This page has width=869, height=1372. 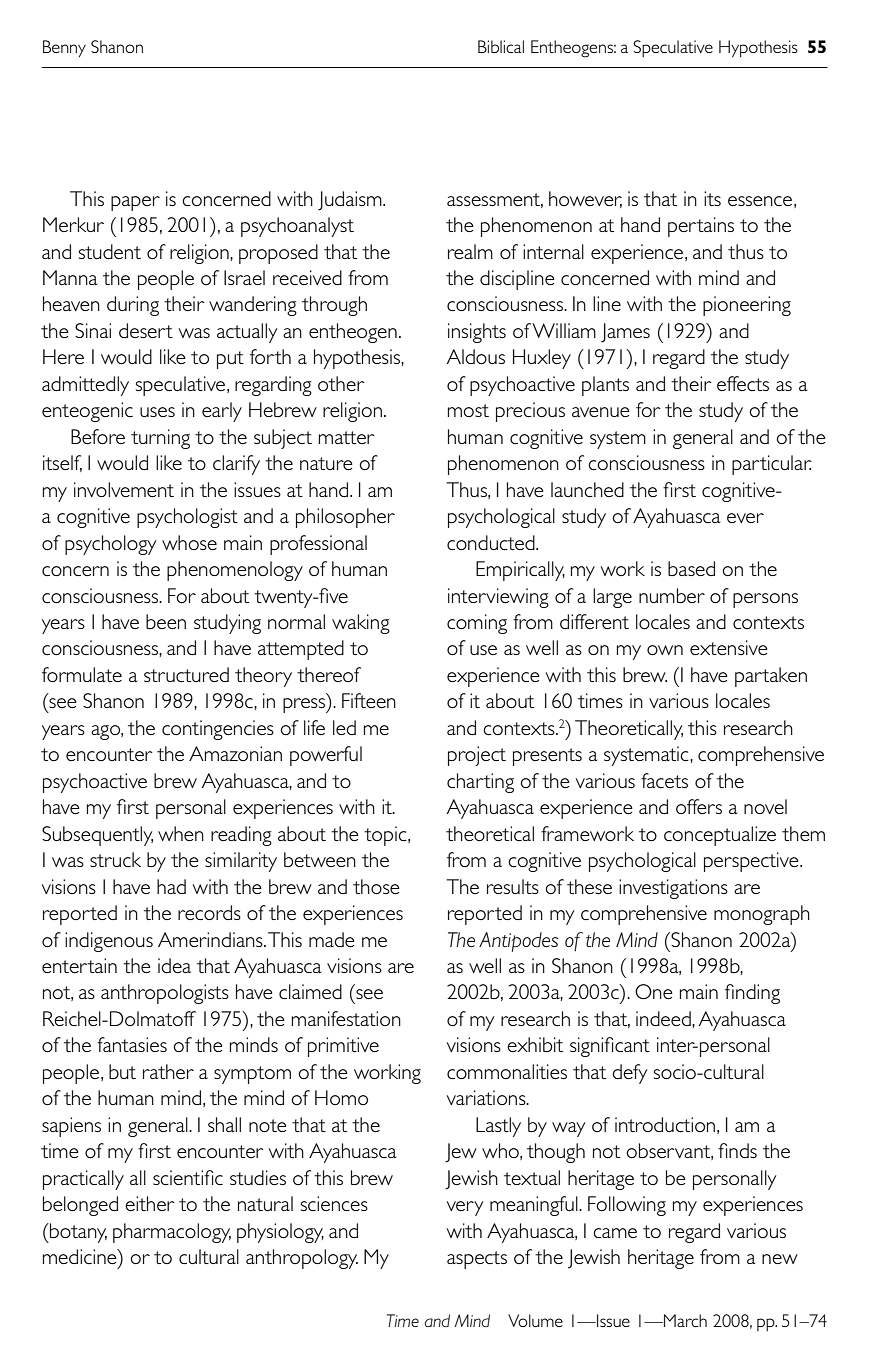 What do you see at coordinates (501, 46) in the page?
I see `Biblical` at bounding box center [501, 46].
